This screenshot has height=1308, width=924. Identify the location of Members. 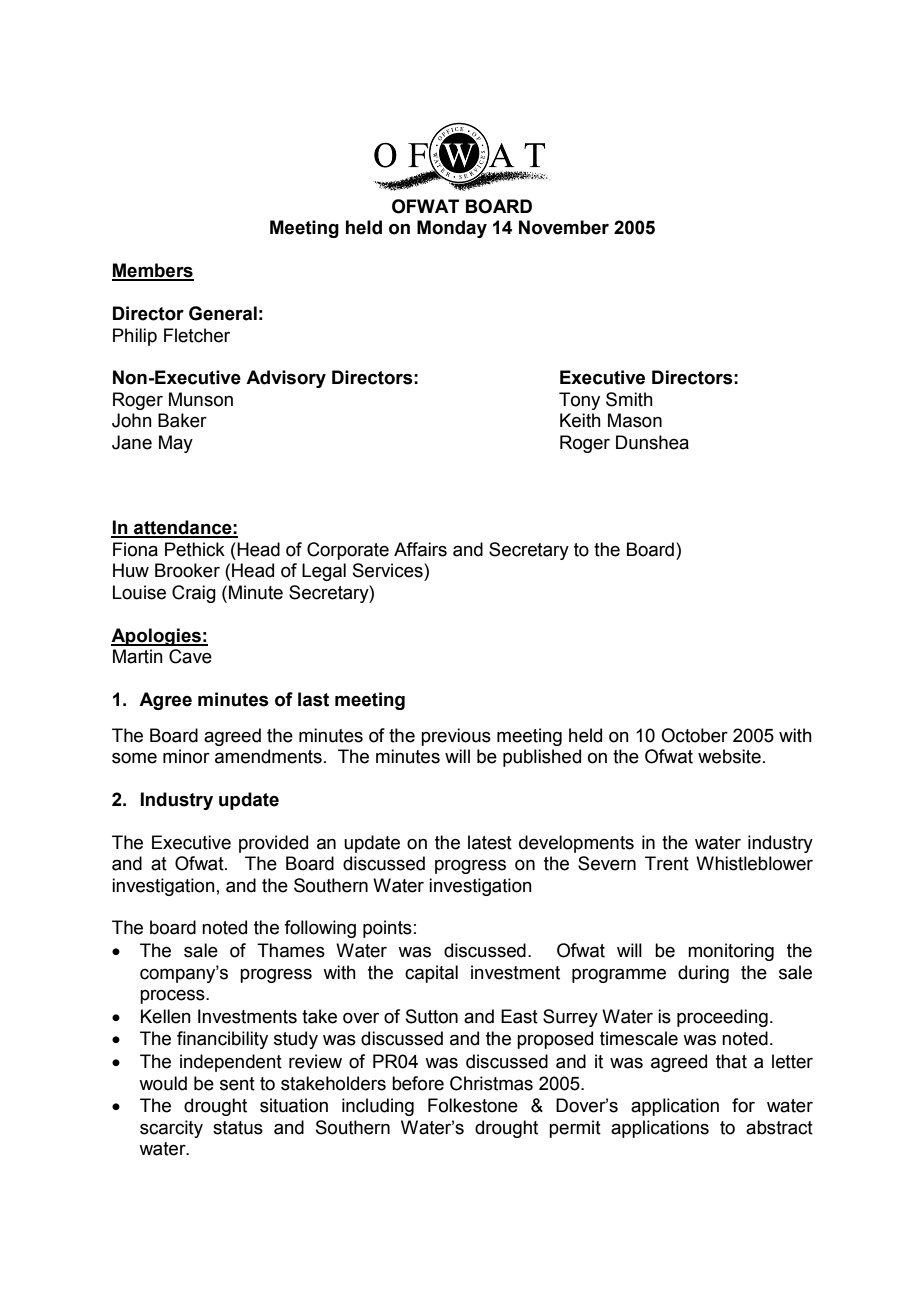
(153, 271).
